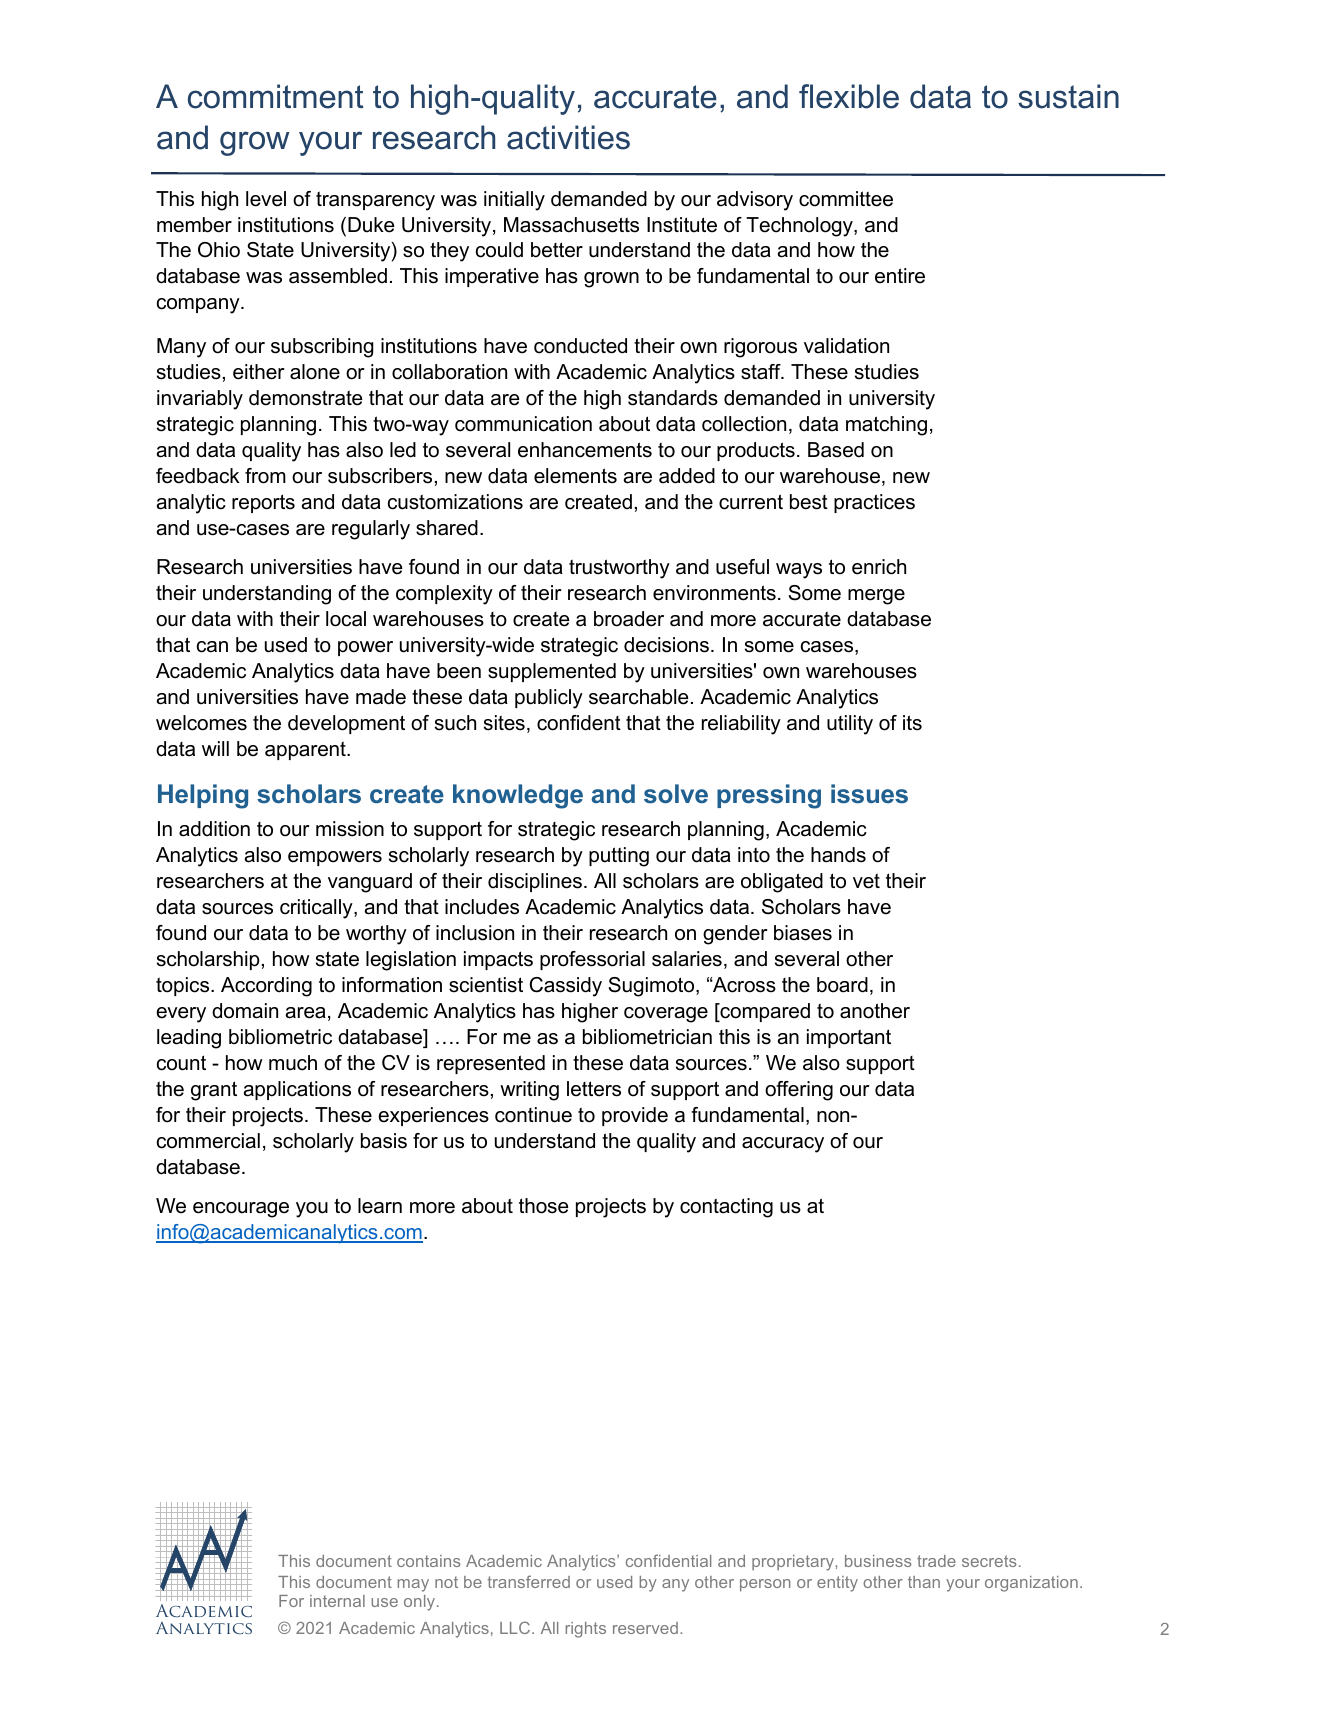  Describe the element at coordinates (1068, 96) in the document. I see `sustain` at that location.
